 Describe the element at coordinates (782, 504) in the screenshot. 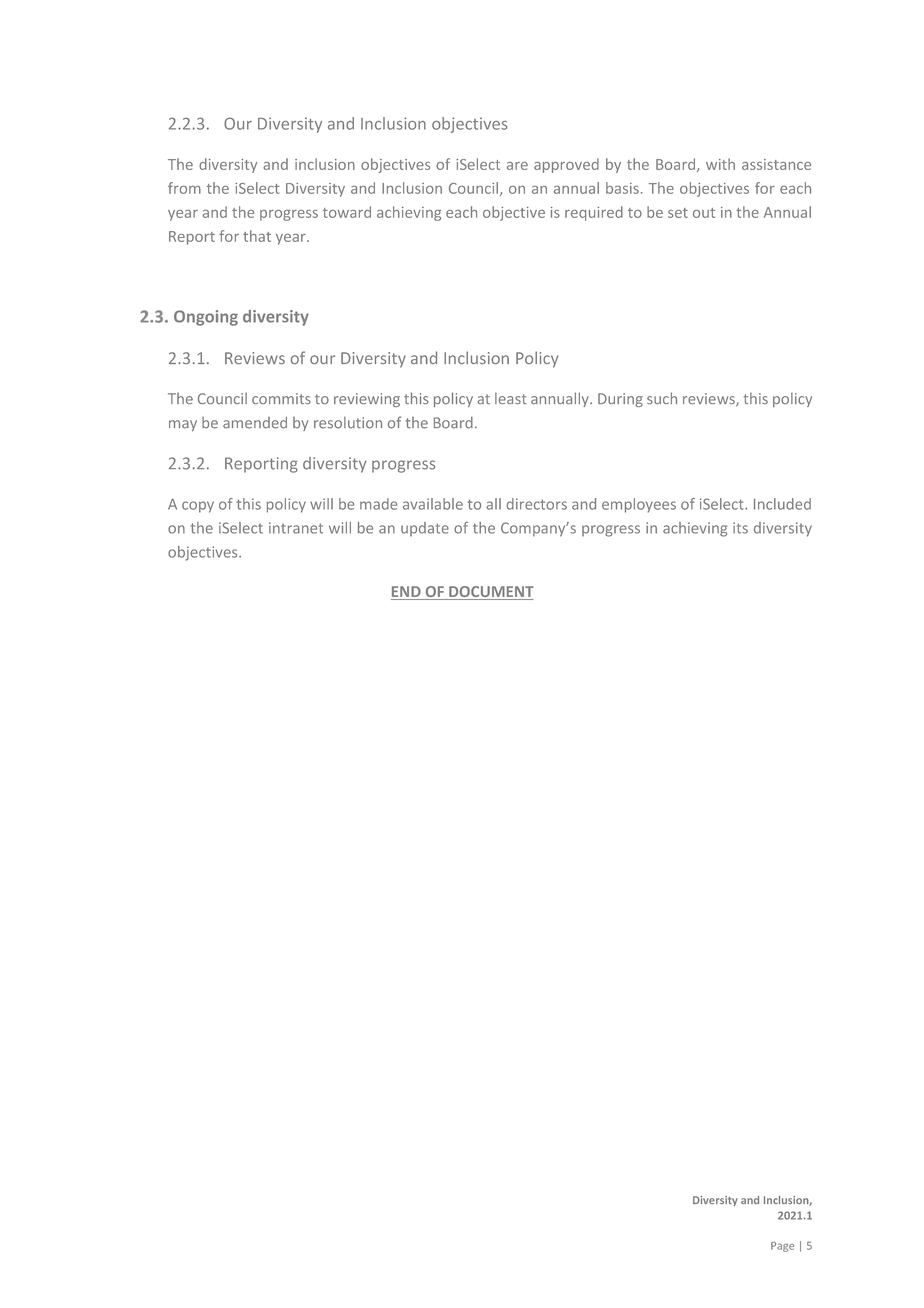

I see `Included` at that location.
